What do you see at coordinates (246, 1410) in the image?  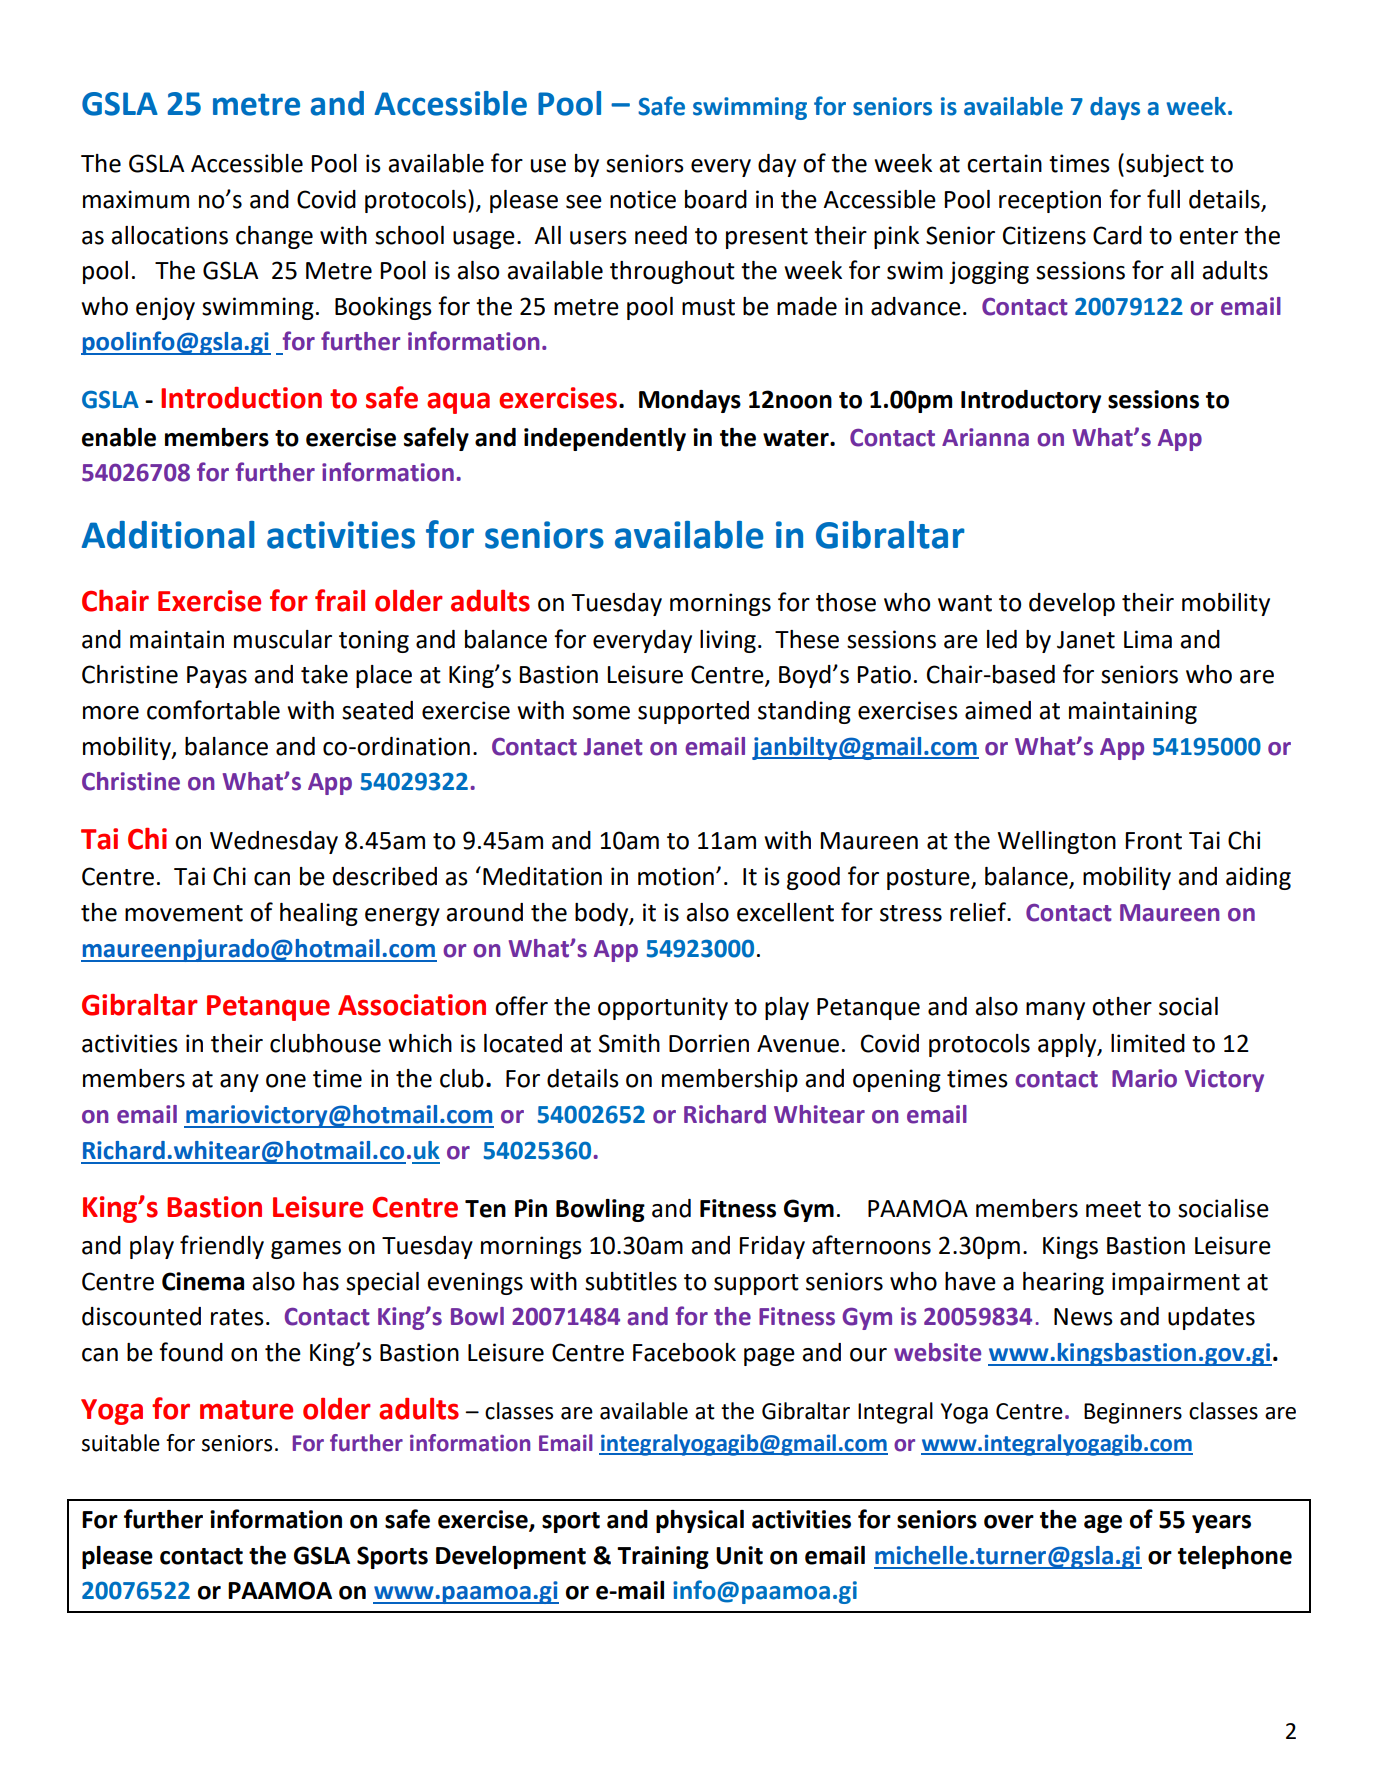 I see `mature` at bounding box center [246, 1410].
